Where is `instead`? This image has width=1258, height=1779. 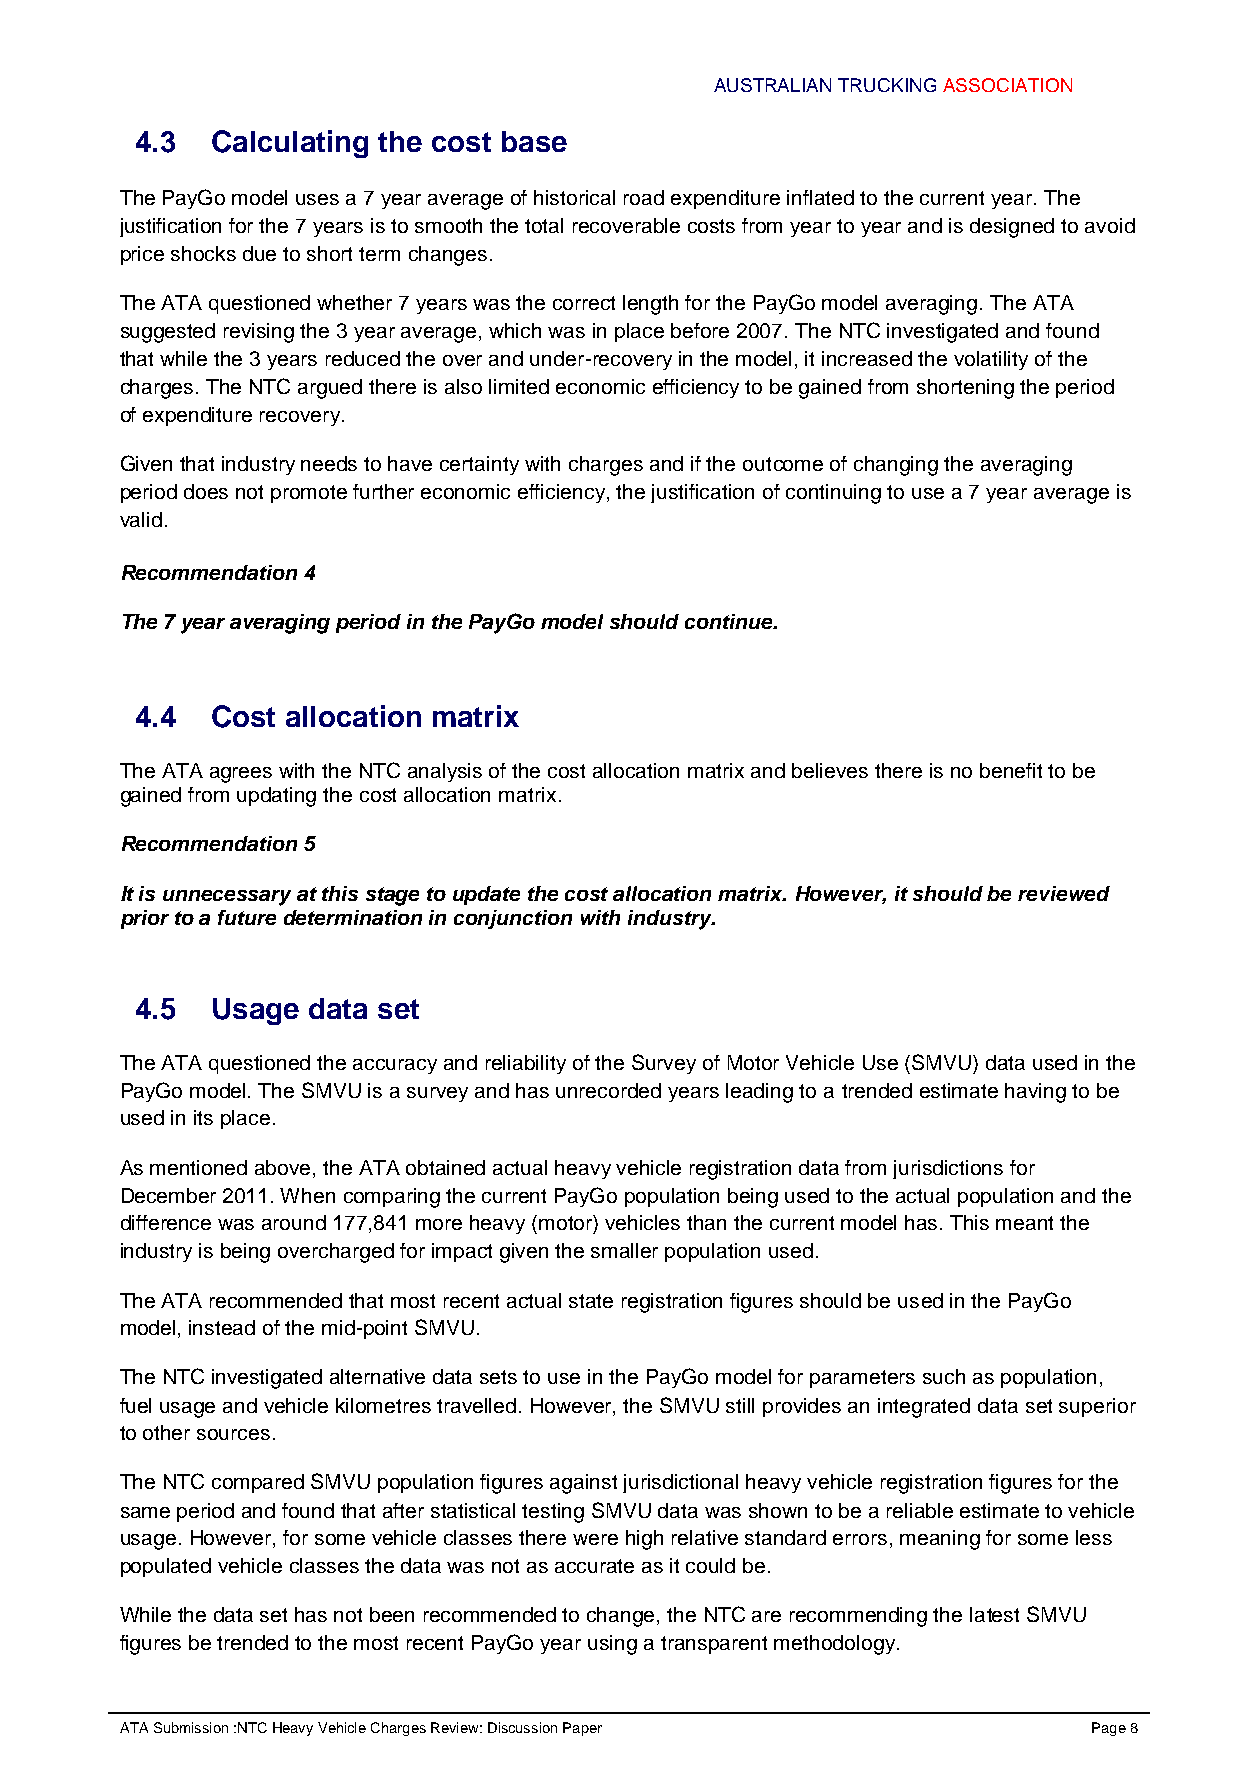
instead is located at coordinates (222, 1327).
